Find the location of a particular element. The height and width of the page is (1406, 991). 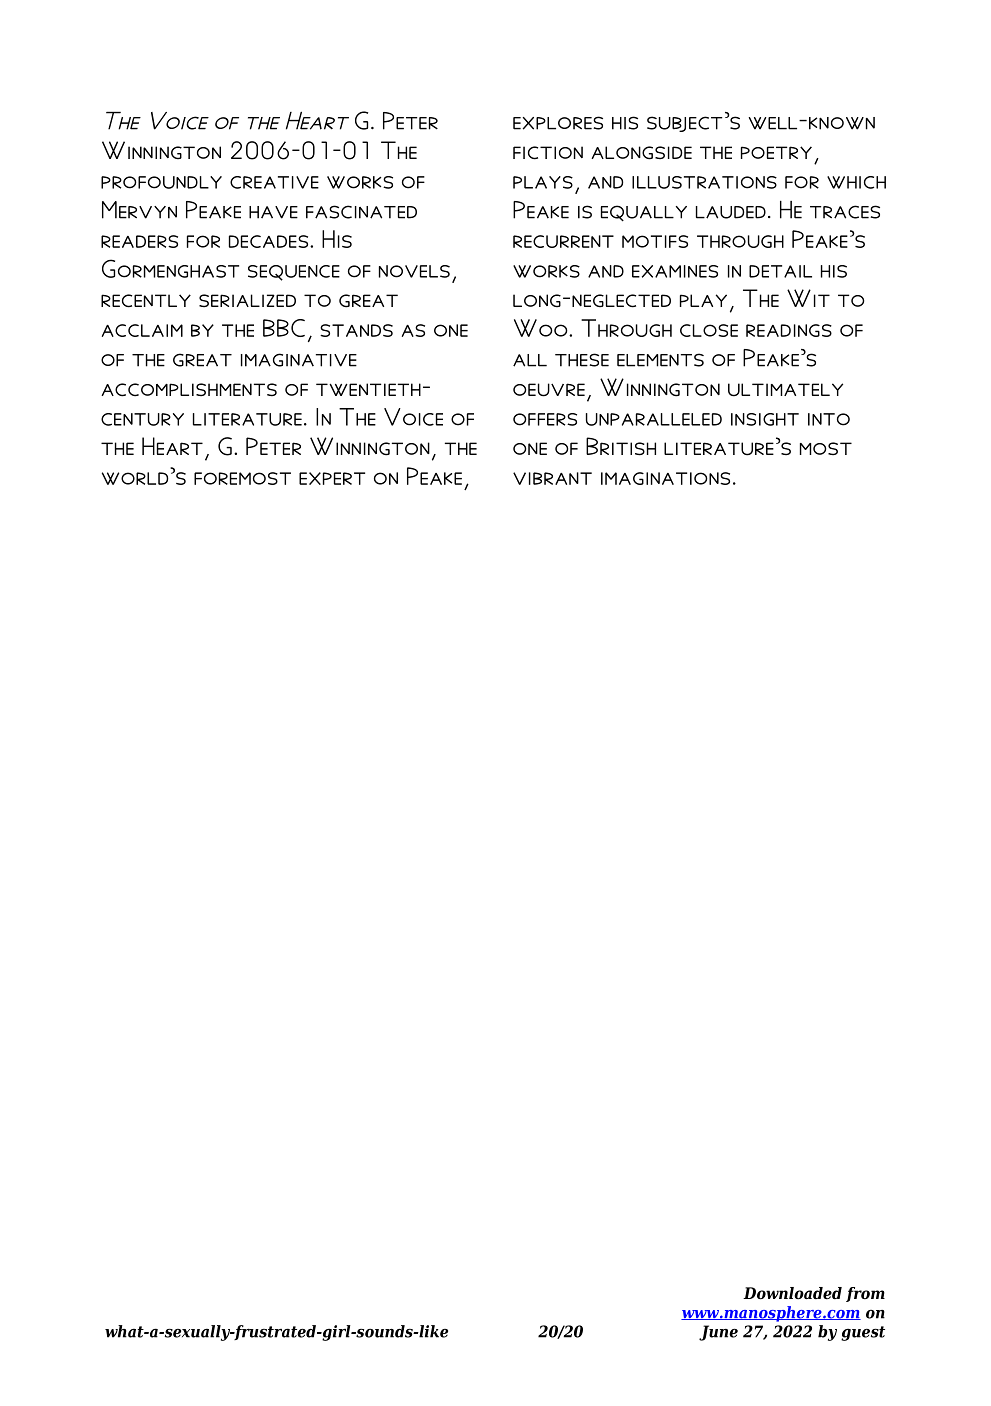

Downloaded is located at coordinates (792, 1293).
